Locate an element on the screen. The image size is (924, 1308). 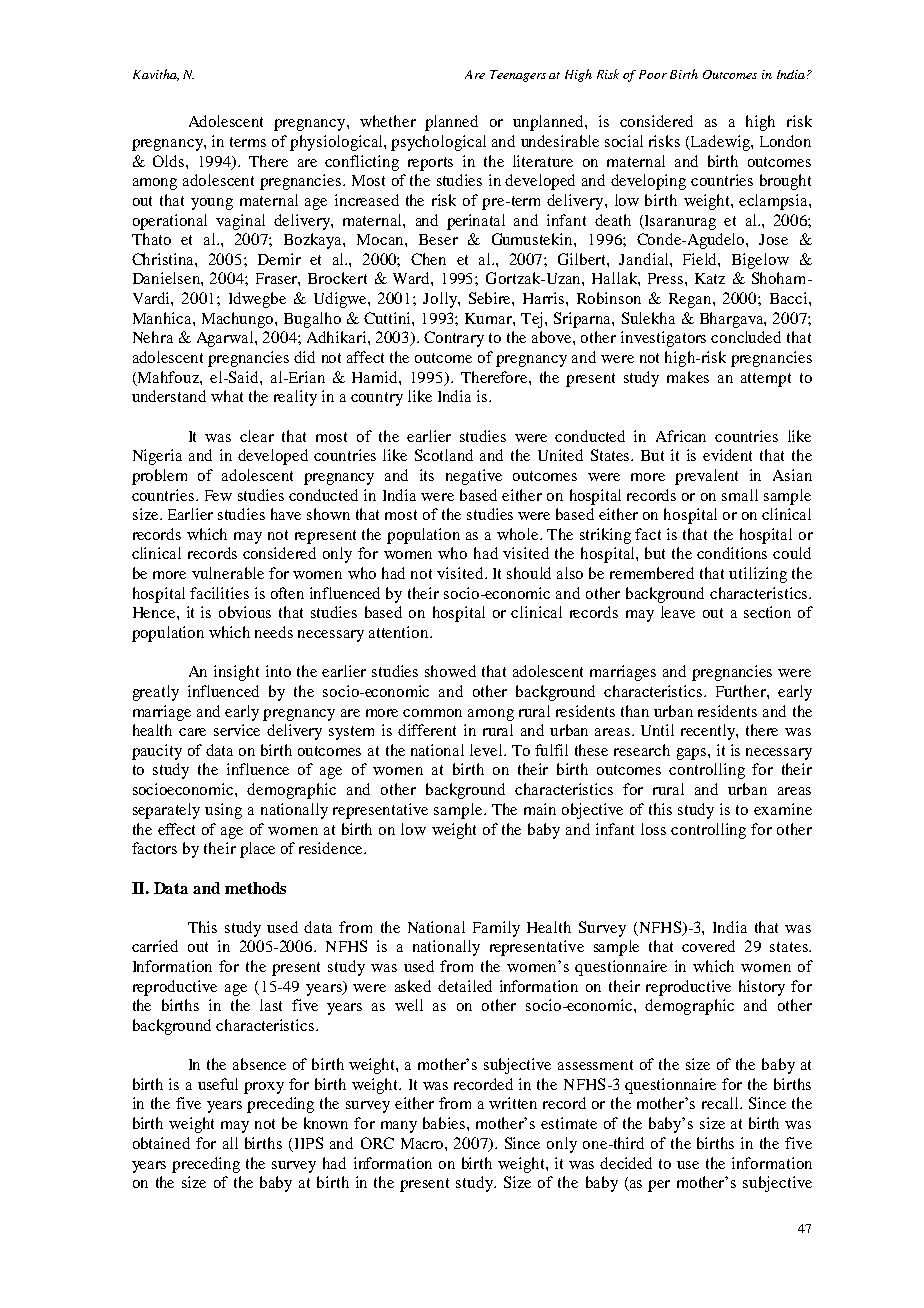
Poor is located at coordinates (653, 74).
